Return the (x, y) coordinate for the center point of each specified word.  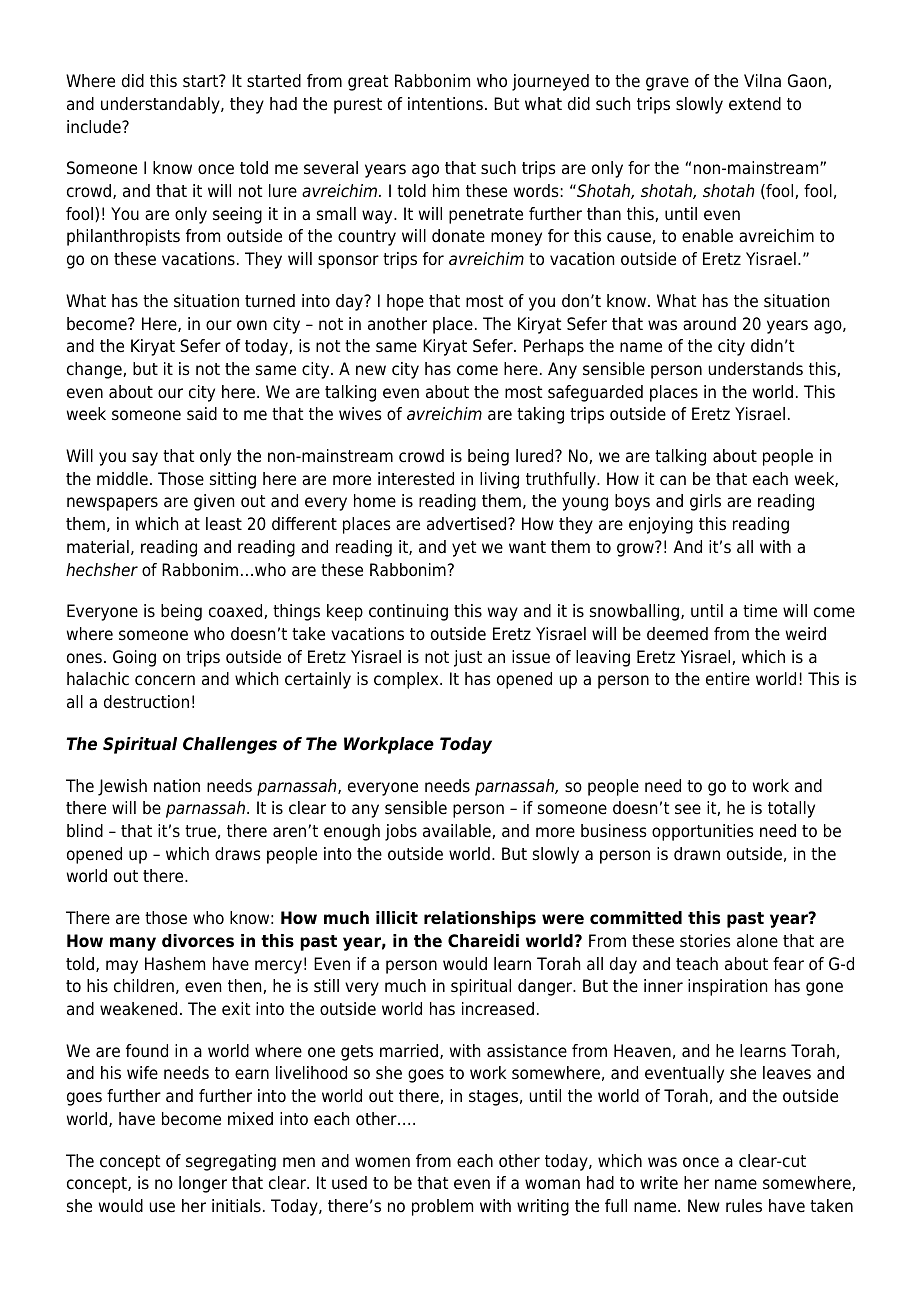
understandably (161, 105)
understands (755, 369)
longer (203, 1184)
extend (755, 104)
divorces (198, 941)
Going (134, 658)
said (202, 414)
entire (728, 679)
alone (757, 941)
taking (540, 415)
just (468, 658)
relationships (480, 919)
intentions (445, 104)
